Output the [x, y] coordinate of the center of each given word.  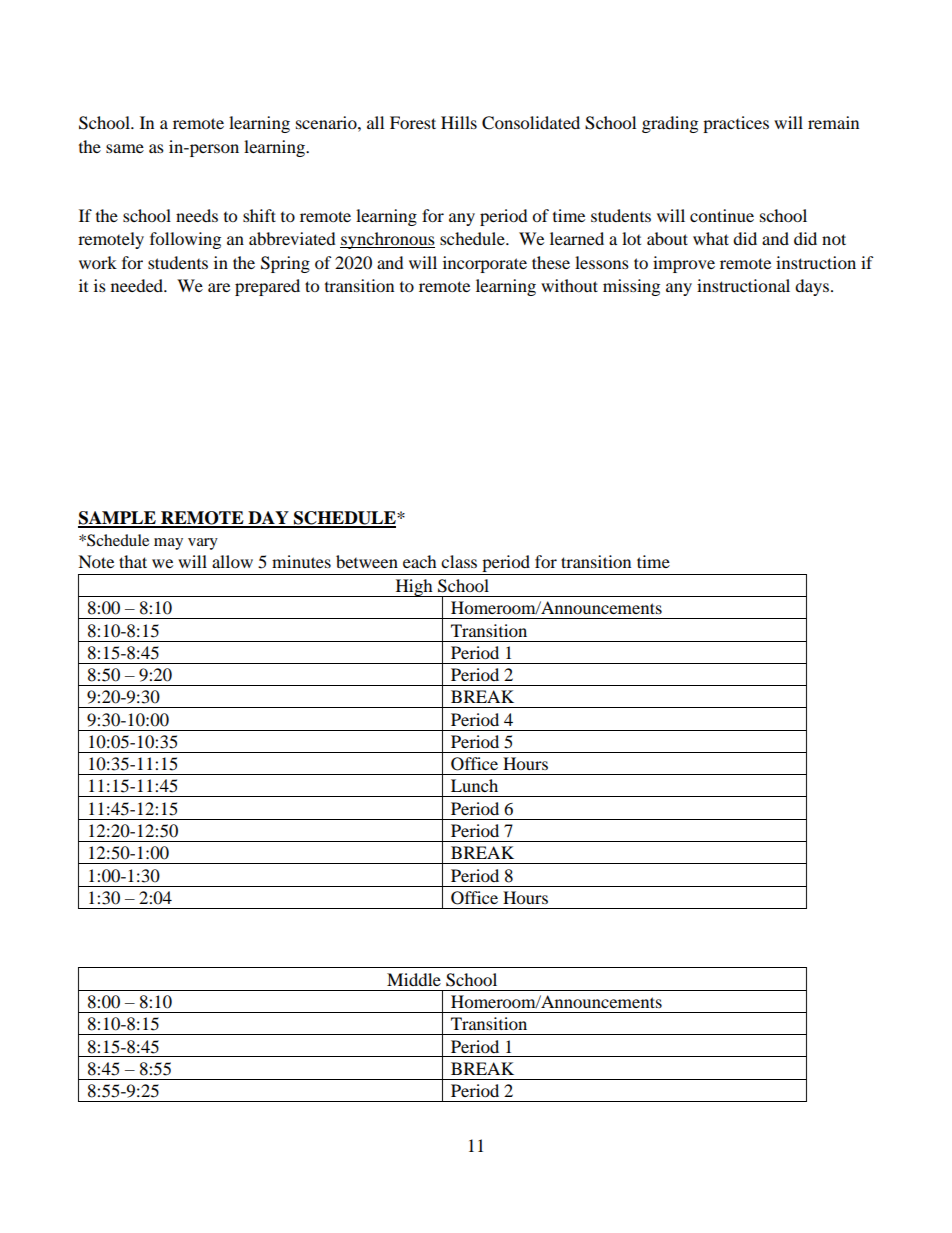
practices [736, 124]
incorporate [485, 264]
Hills [459, 122]
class [459, 561]
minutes [301, 561]
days [812, 287]
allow [232, 561]
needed [138, 285]
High [414, 588]
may [168, 544]
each [420, 561]
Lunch [474, 785]
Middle [414, 979]
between [367, 561]
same [125, 148]
